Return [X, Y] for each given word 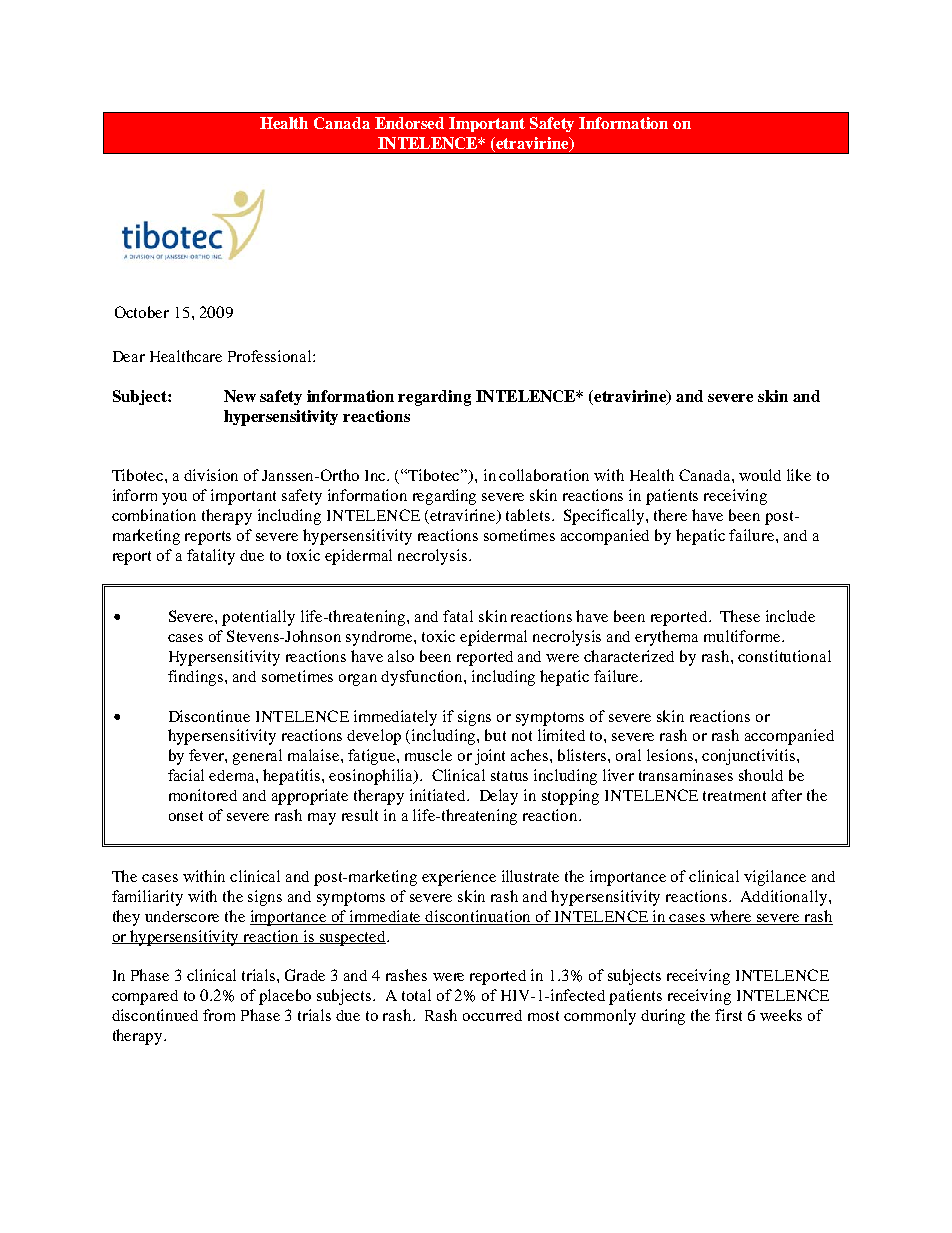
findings [197, 678]
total [416, 995]
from [219, 1015]
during [663, 1017]
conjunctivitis [750, 757]
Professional [271, 356]
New [240, 396]
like [799, 475]
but [495, 735]
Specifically [605, 517]
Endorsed [409, 123]
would [760, 475]
